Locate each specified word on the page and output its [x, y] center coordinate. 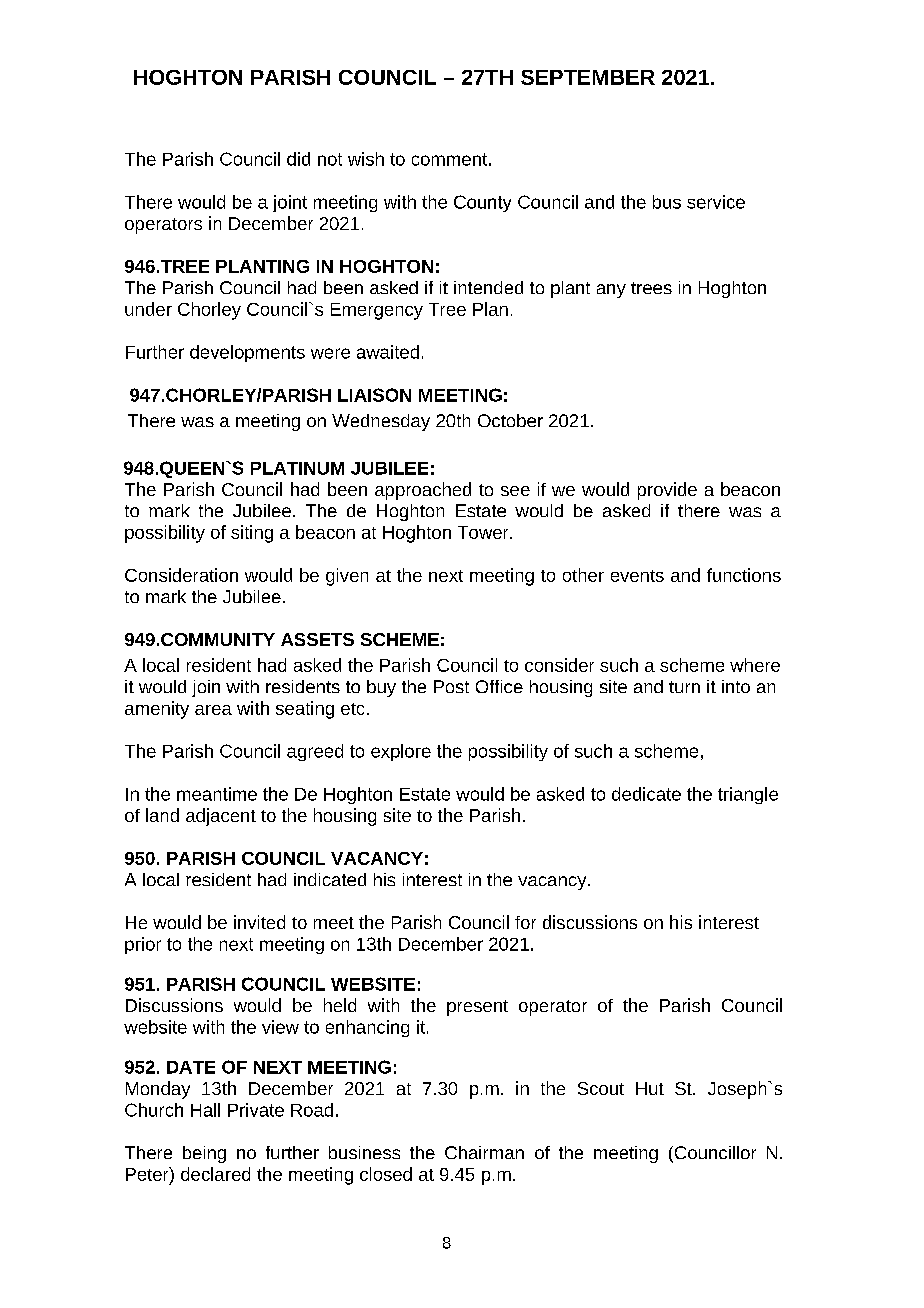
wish [366, 159]
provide [667, 491]
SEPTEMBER [588, 77]
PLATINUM [297, 468]
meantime [217, 794]
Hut [650, 1088]
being [204, 1154]
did [298, 159]
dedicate [646, 794]
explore [401, 752]
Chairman [484, 1152]
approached [423, 491]
